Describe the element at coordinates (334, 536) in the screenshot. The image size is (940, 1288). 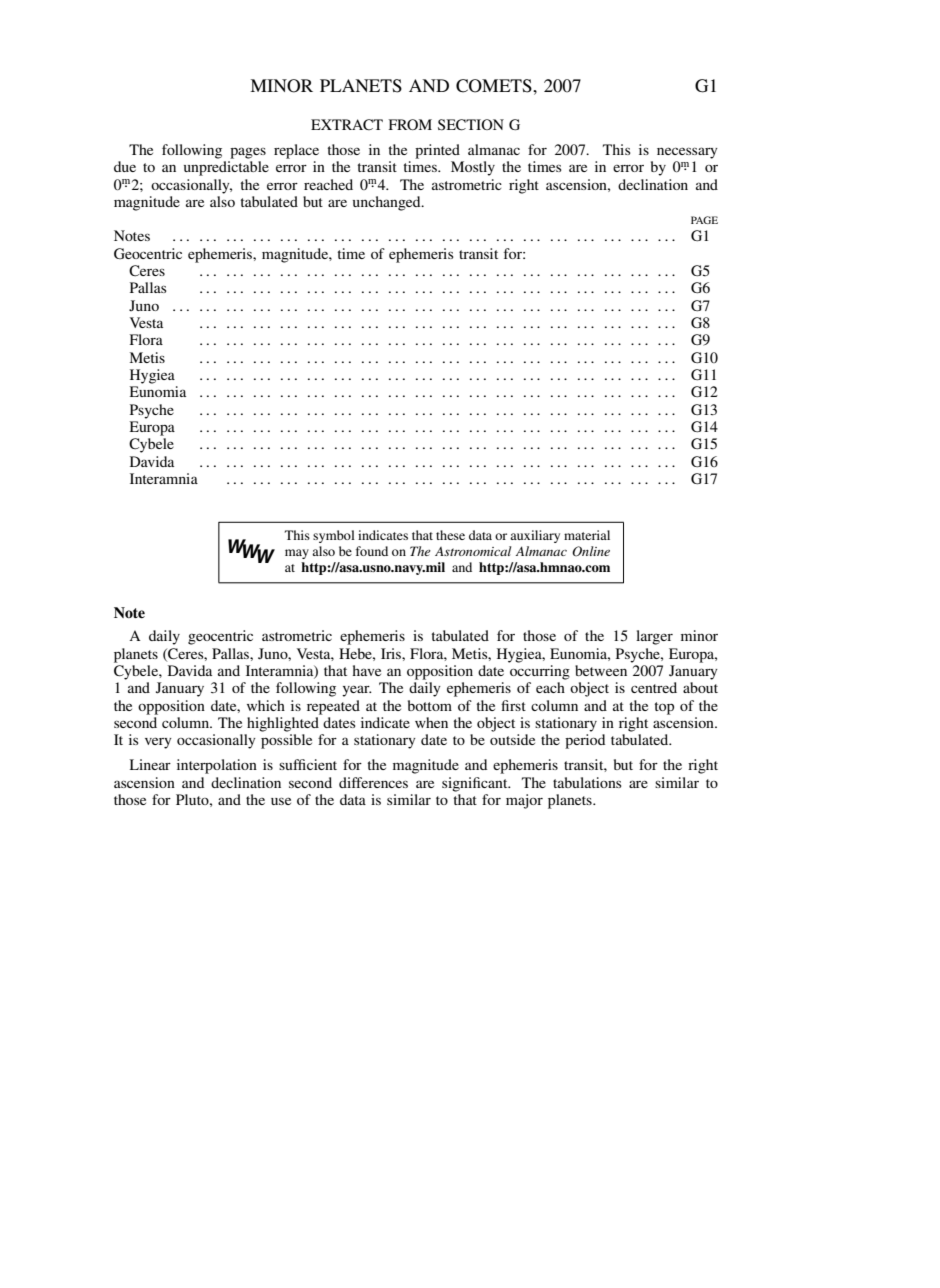
I see `symbol` at that location.
